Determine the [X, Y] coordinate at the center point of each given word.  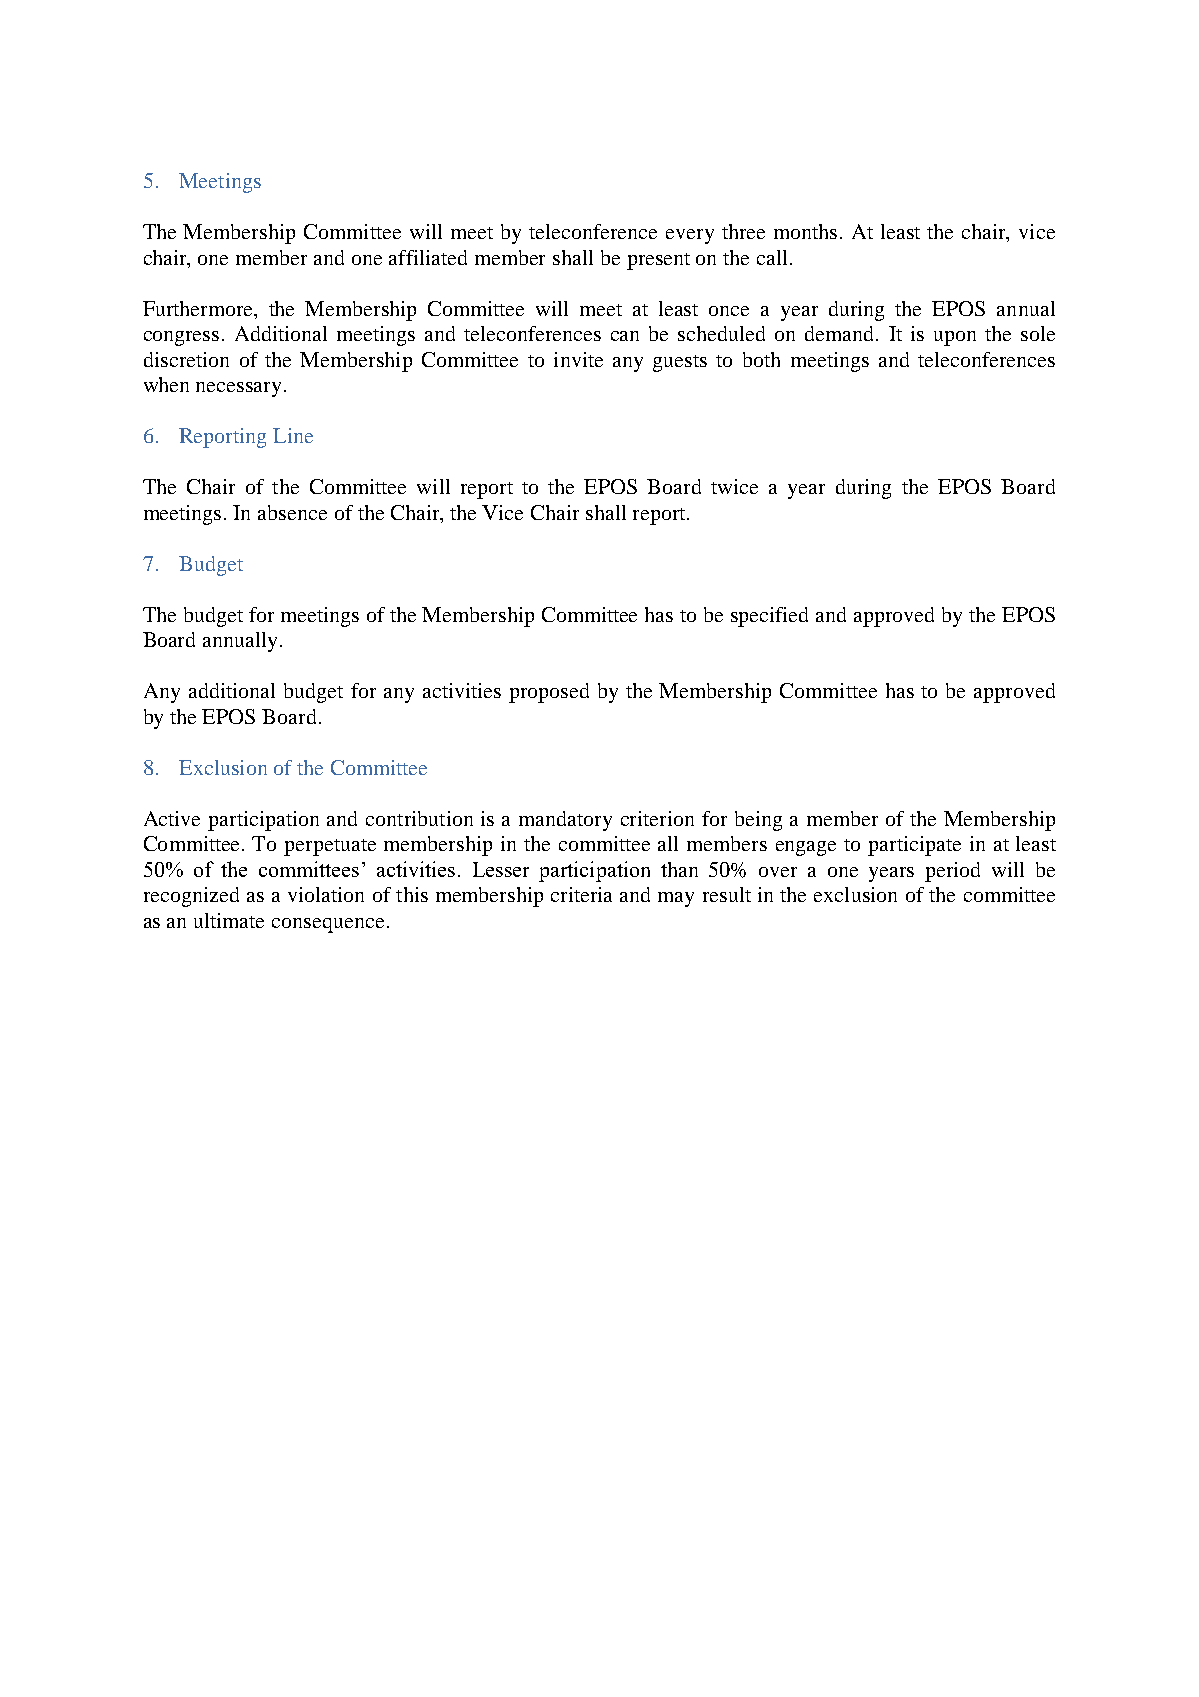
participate [914, 846]
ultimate [229, 920]
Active [172, 818]
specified [769, 617]
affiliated [428, 257]
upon [955, 338]
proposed [549, 693]
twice [734, 486]
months [805, 231]
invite [578, 359]
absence [292, 512]
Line [293, 435]
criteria [581, 894]
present [658, 261]
